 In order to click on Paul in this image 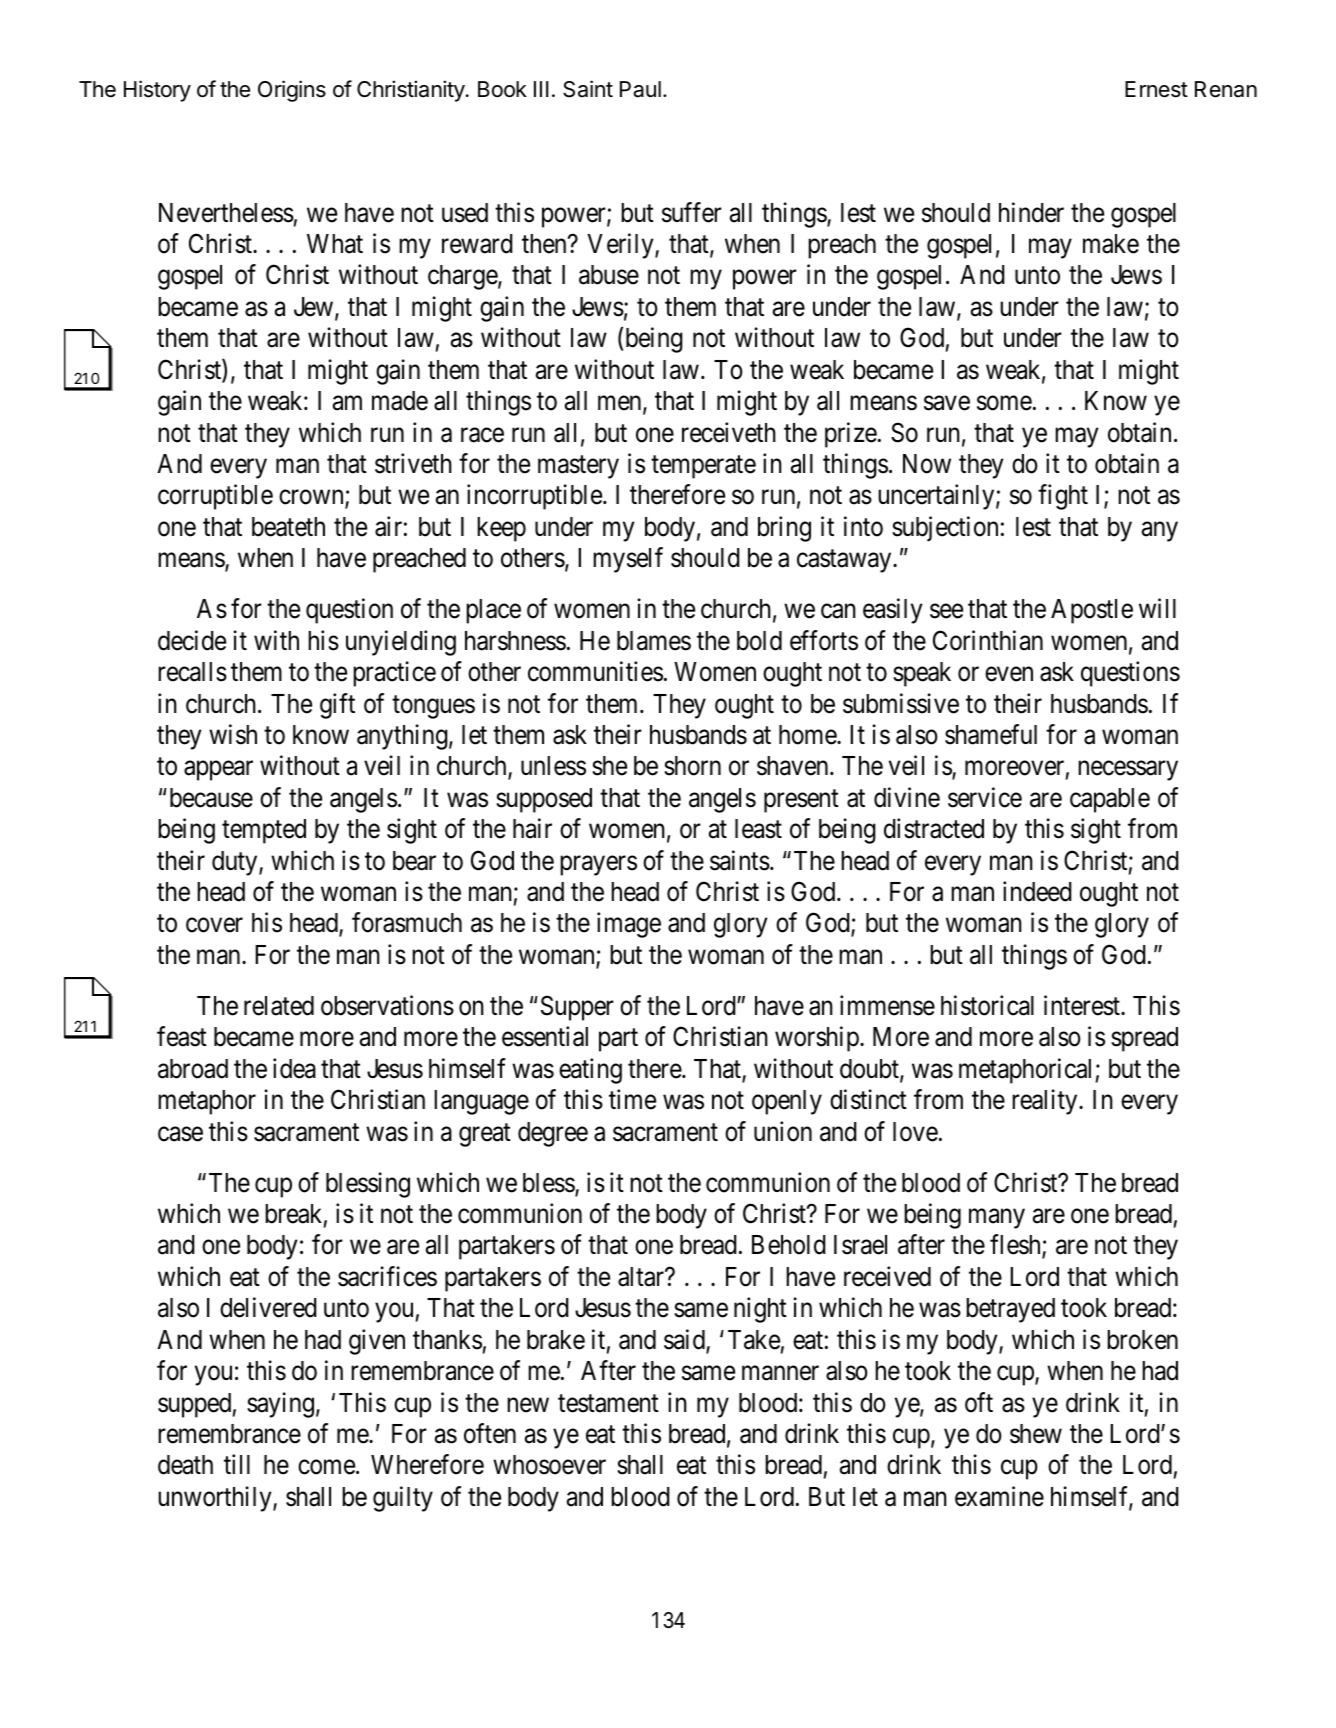, I will do `click(640, 89)`.
